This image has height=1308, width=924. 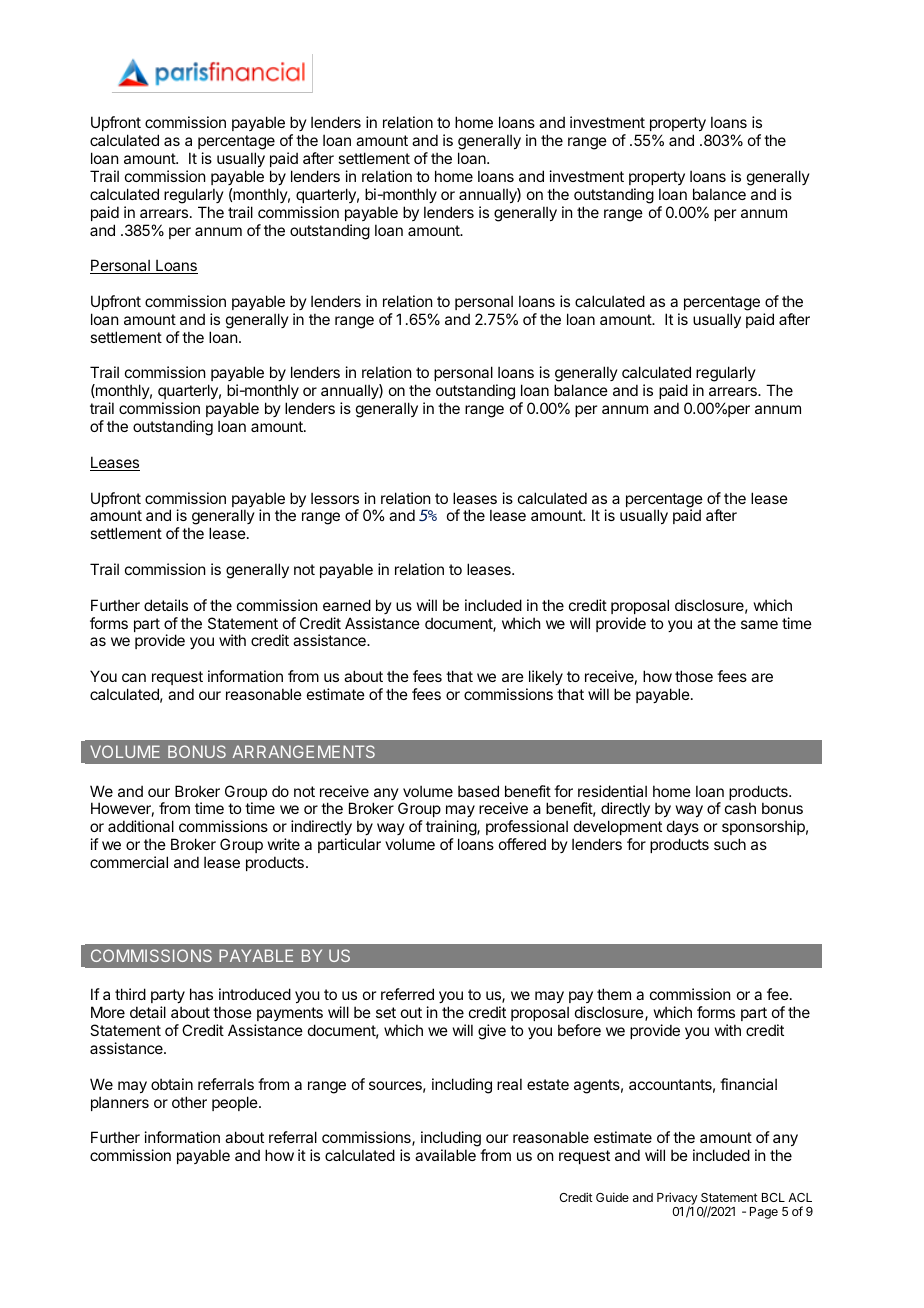 I want to click on give, so click(x=492, y=1032).
